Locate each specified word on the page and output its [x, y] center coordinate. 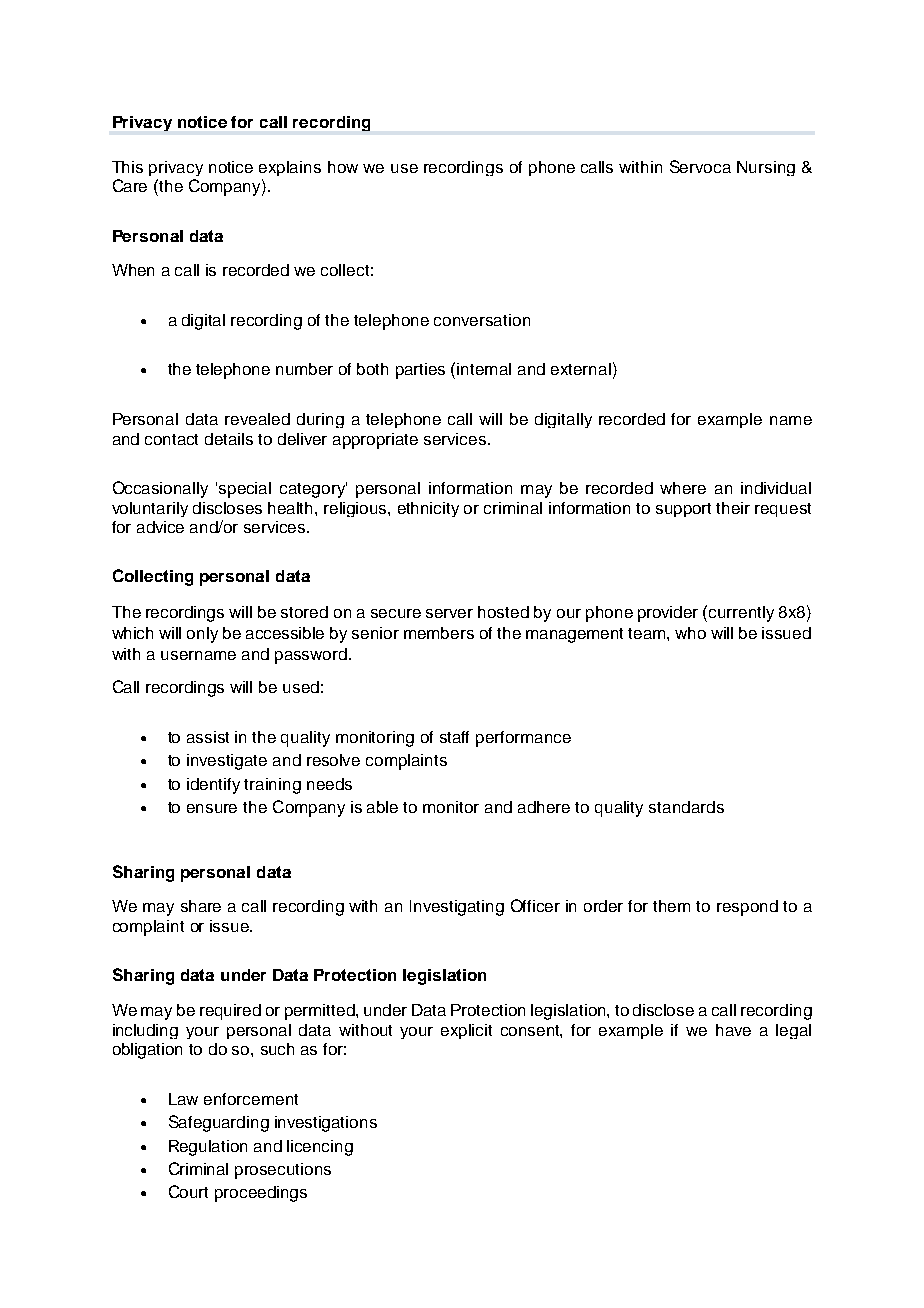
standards [686, 807]
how [343, 167]
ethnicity [428, 509]
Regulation [208, 1148]
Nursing [766, 168]
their [733, 508]
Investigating [457, 908]
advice [160, 527]
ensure [212, 808]
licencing [320, 1148]
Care [130, 185]
